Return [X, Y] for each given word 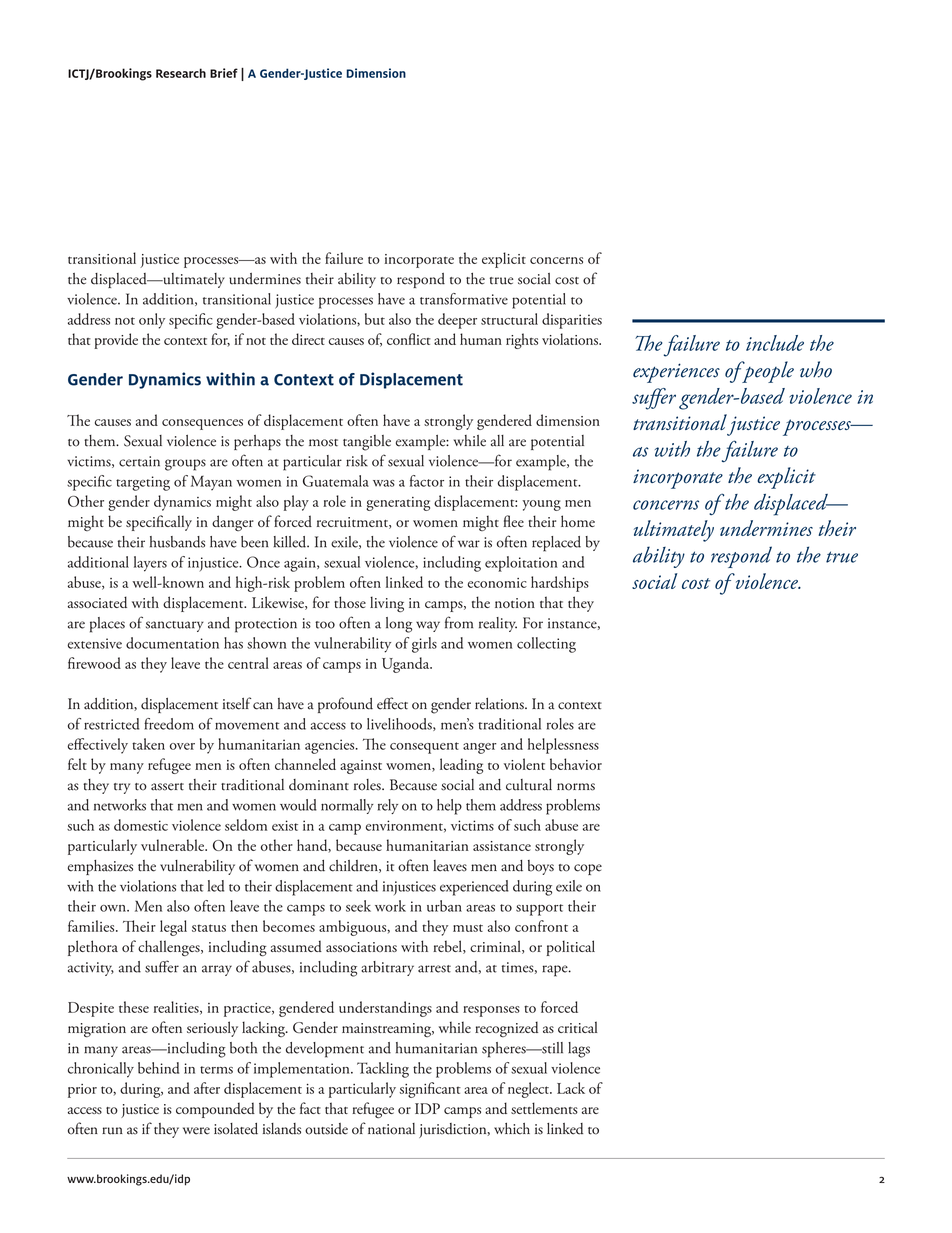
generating [398, 504]
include [775, 343]
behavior [576, 764]
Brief [224, 73]
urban [444, 906]
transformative [464, 299]
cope [588, 869]
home [578, 521]
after [207, 1088]
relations [500, 704]
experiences [676, 373]
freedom [169, 724]
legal [173, 928]
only [152, 321]
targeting [143, 483]
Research [181, 73]
